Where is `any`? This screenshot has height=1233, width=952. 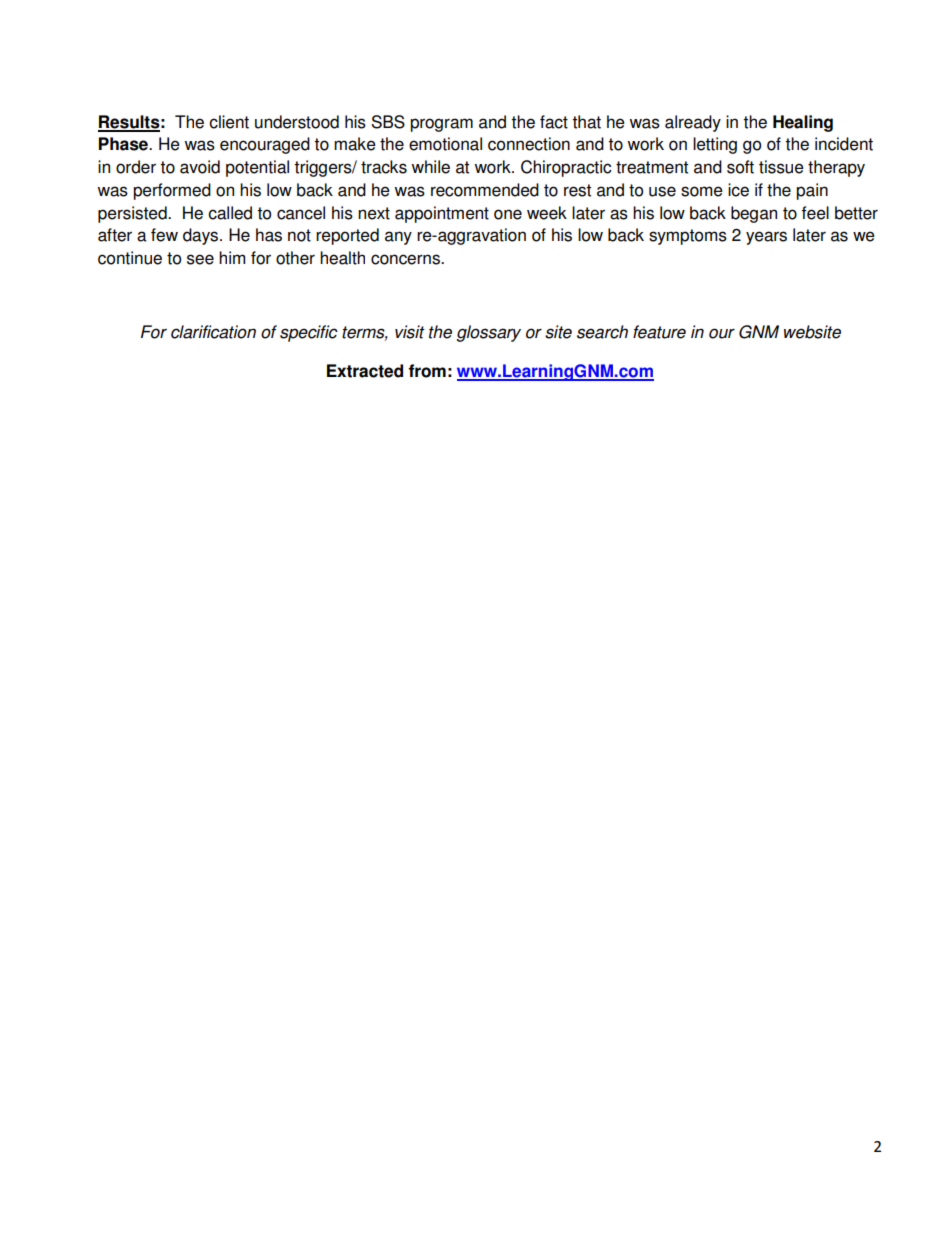 any is located at coordinates (398, 238).
